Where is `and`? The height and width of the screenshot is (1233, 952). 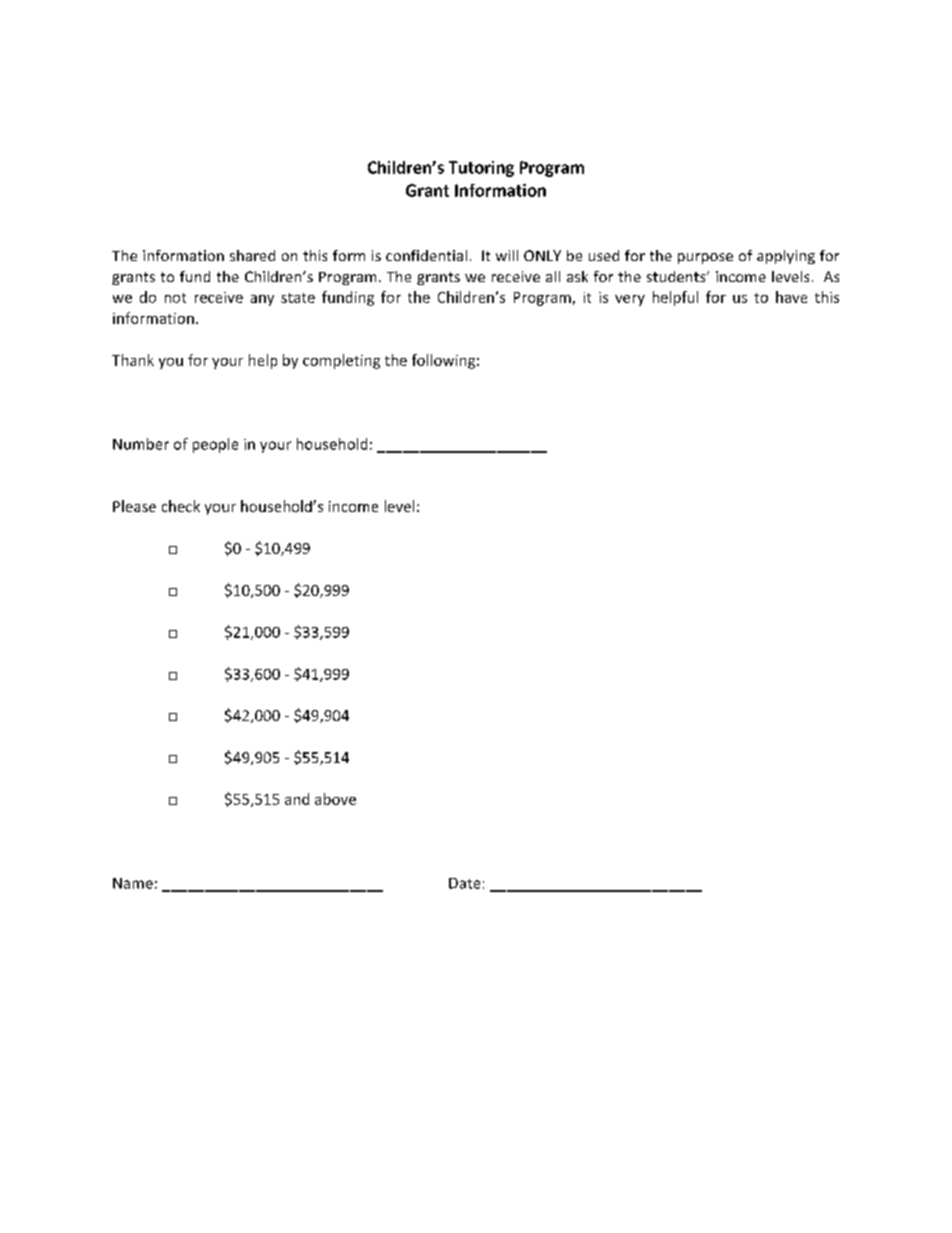 and is located at coordinates (297, 799).
